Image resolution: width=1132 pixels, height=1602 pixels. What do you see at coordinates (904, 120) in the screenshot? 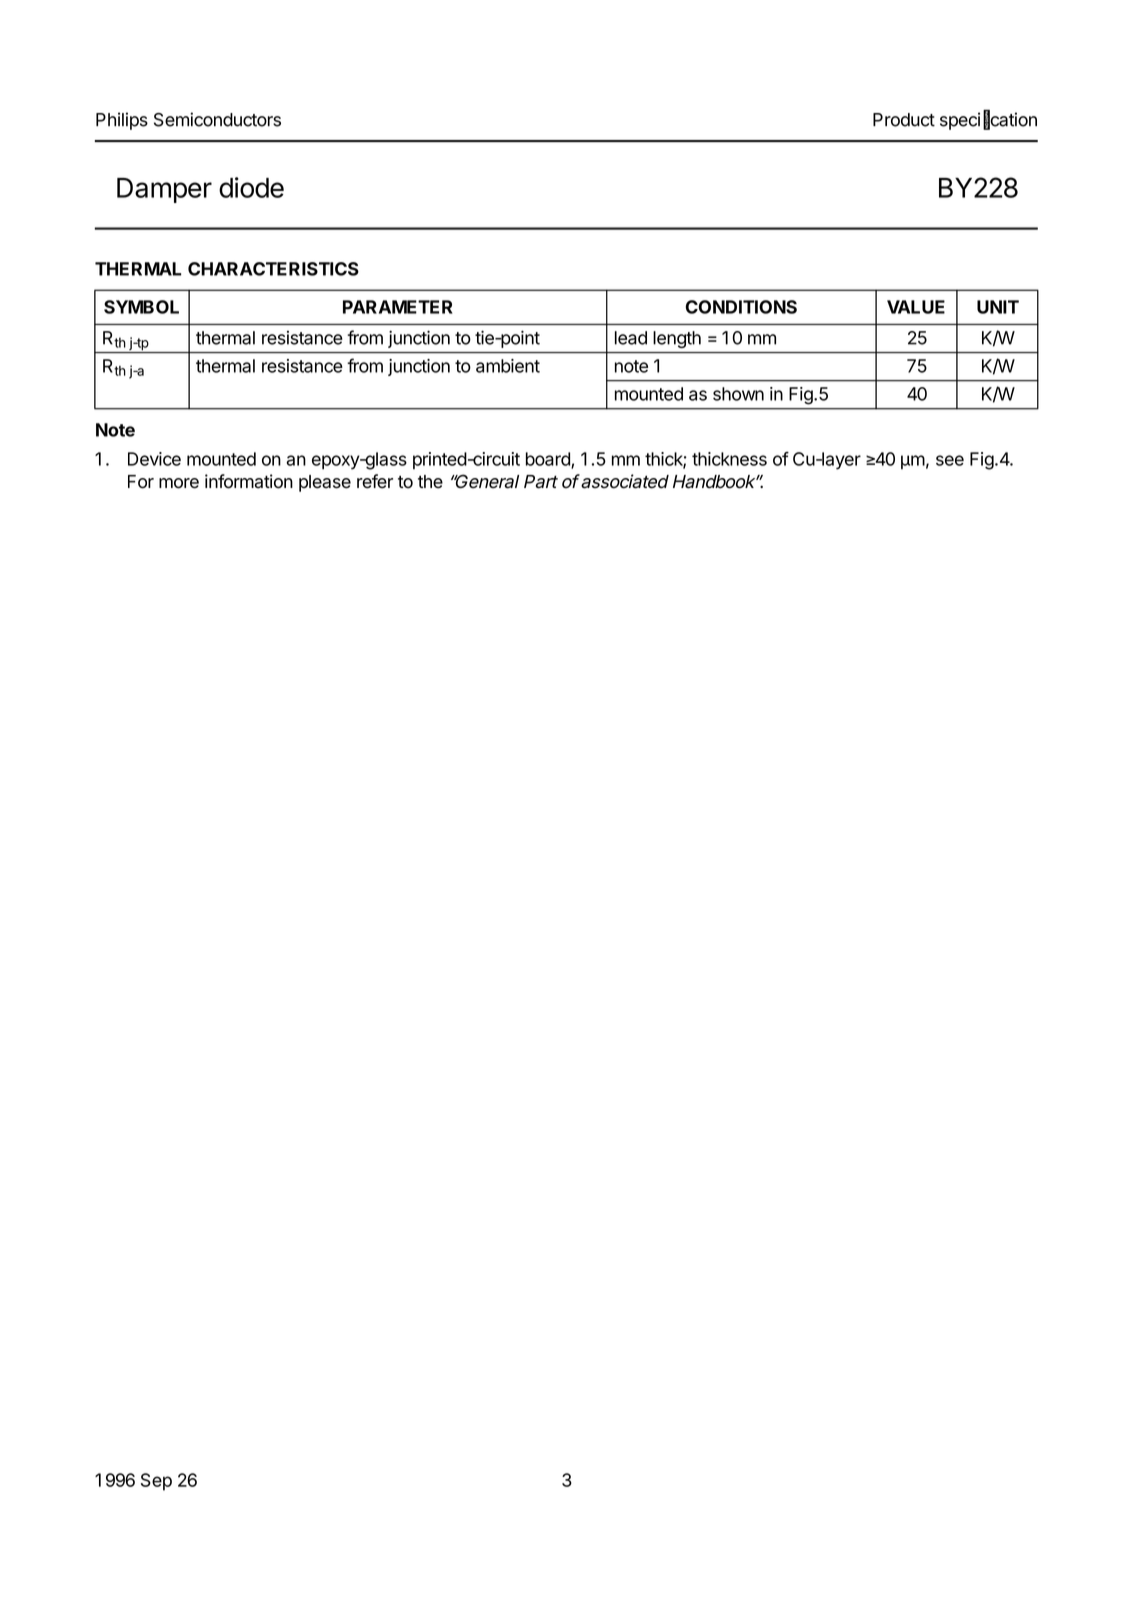
I see `Product` at bounding box center [904, 120].
